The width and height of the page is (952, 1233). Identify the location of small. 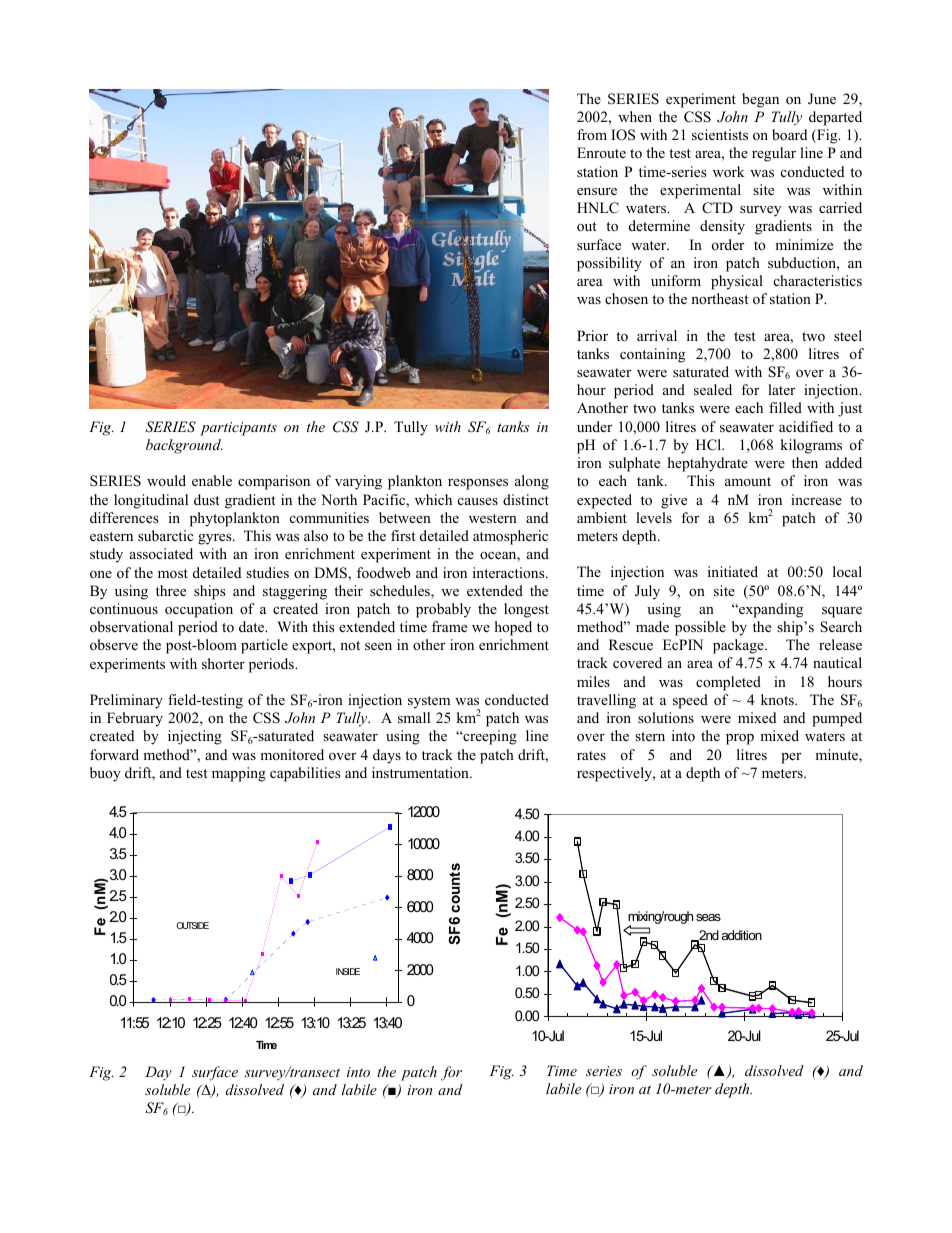
(414, 717).
